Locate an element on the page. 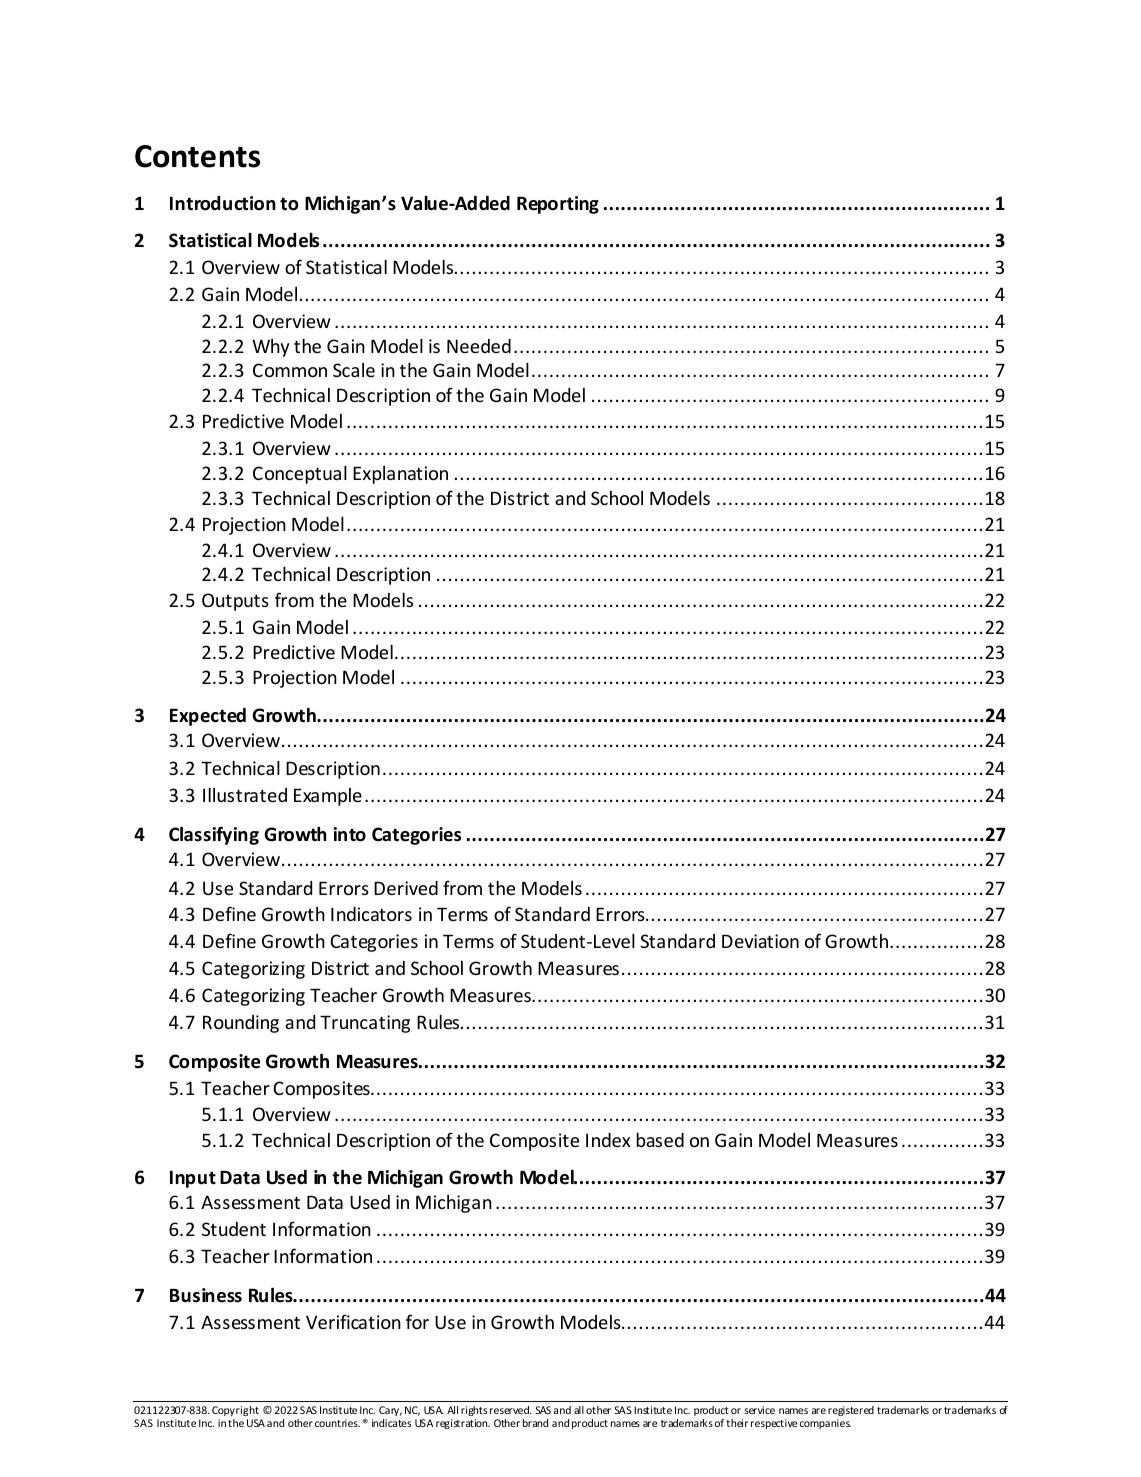 Image resolution: width=1141 pixels, height=1477 pixels. brand is located at coordinates (535, 1423).
